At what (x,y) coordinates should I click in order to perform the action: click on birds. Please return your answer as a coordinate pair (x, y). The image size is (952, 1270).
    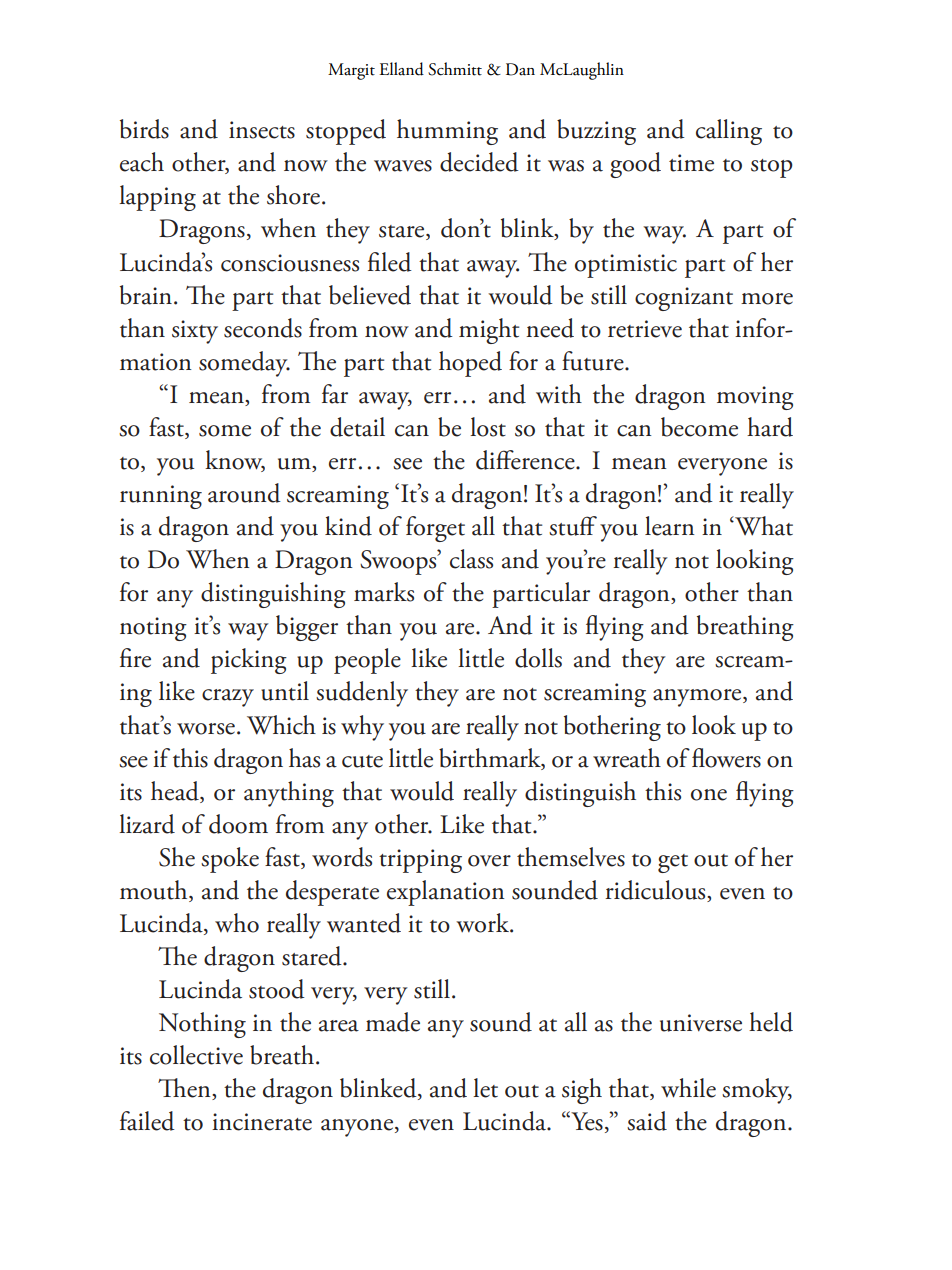
    Looking at the image, I should click on (144, 129).
